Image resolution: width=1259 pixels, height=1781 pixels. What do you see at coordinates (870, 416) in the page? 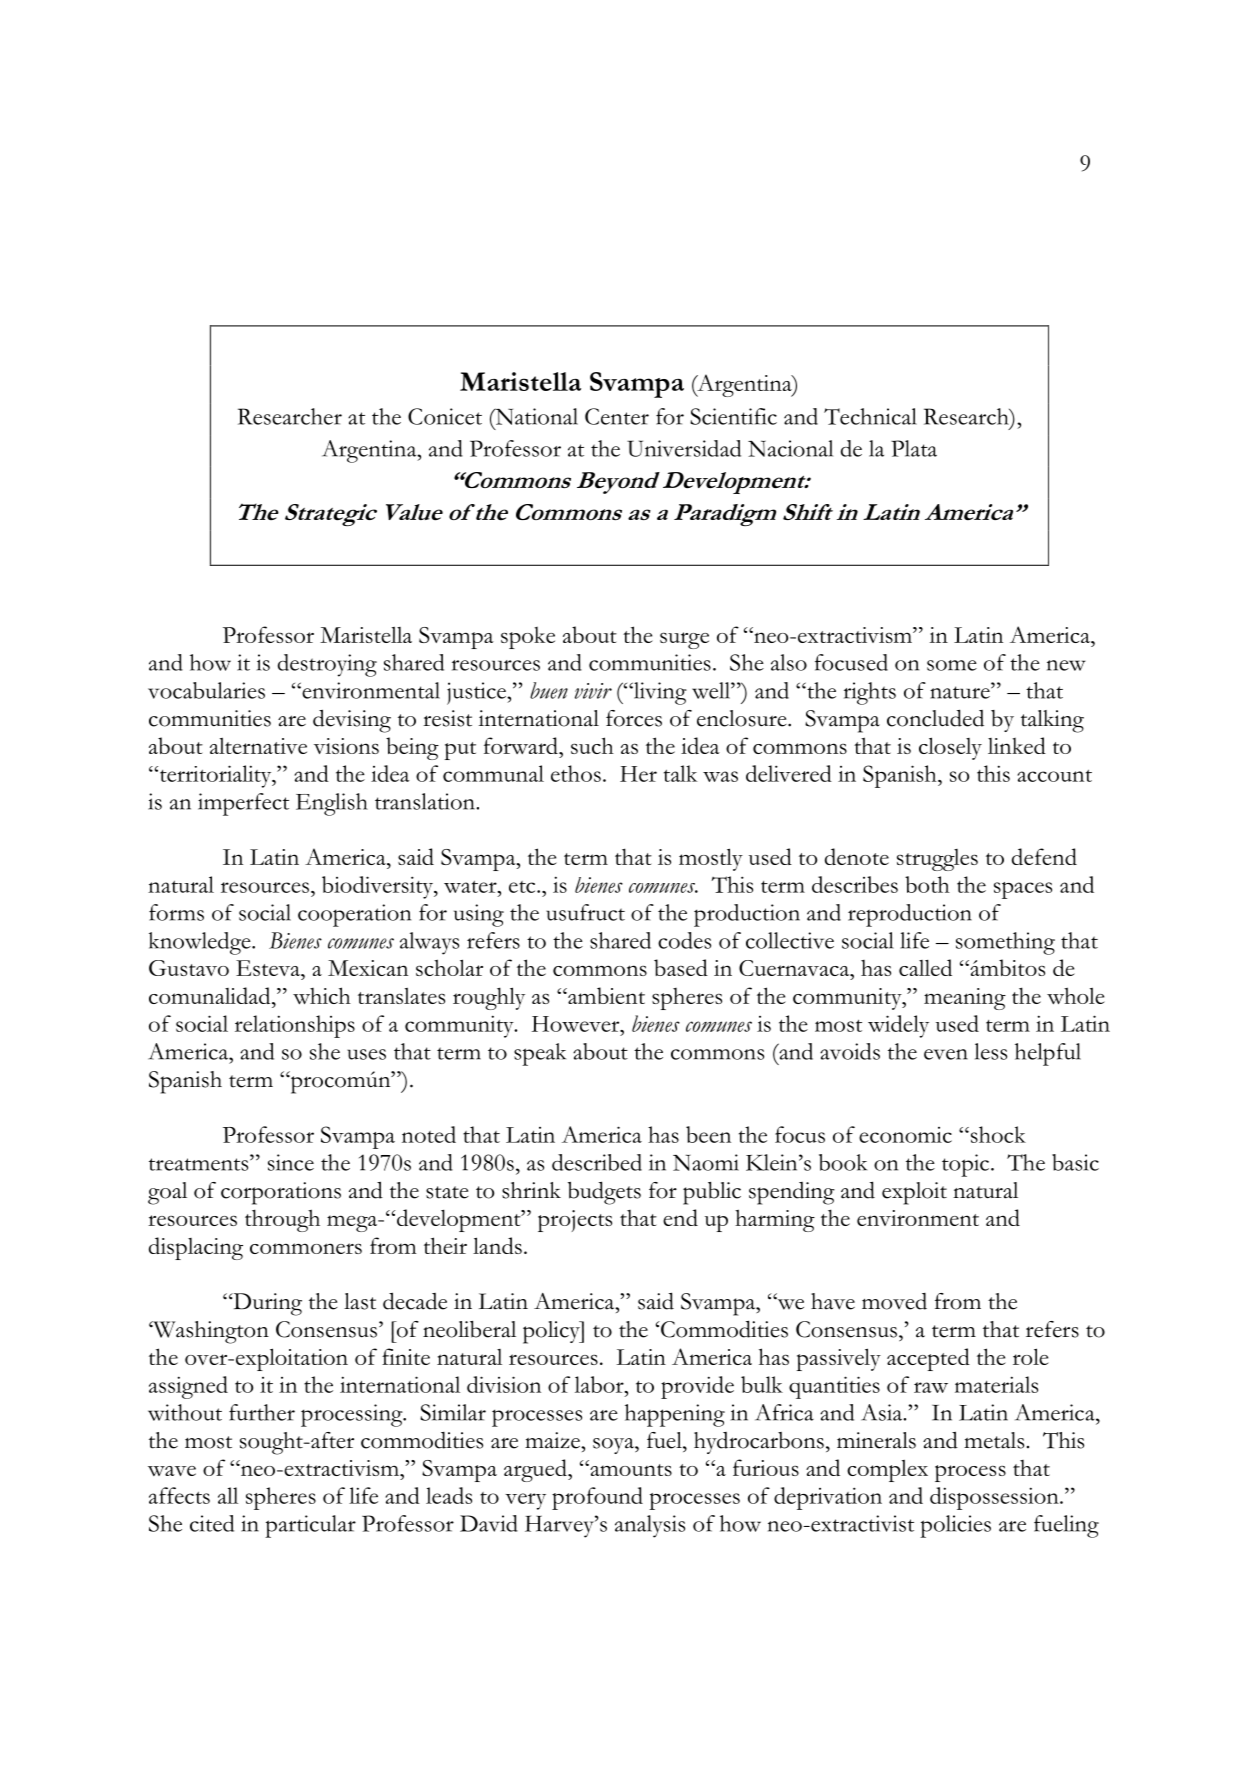
I see `Technical` at bounding box center [870, 416].
